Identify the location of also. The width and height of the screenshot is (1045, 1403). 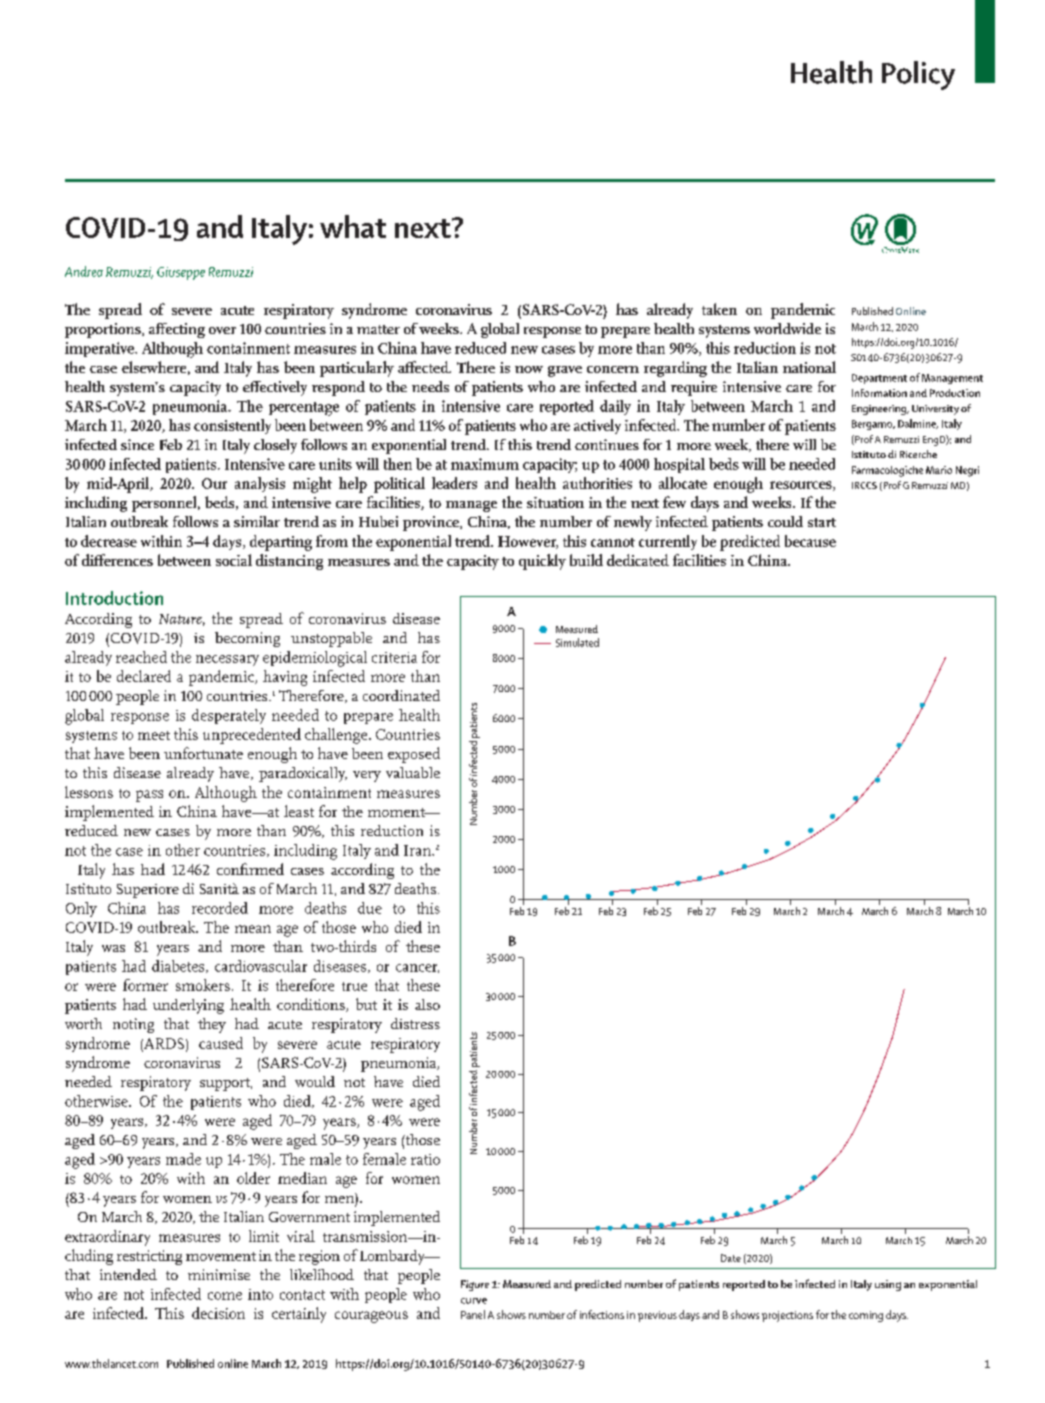
(427, 1004).
